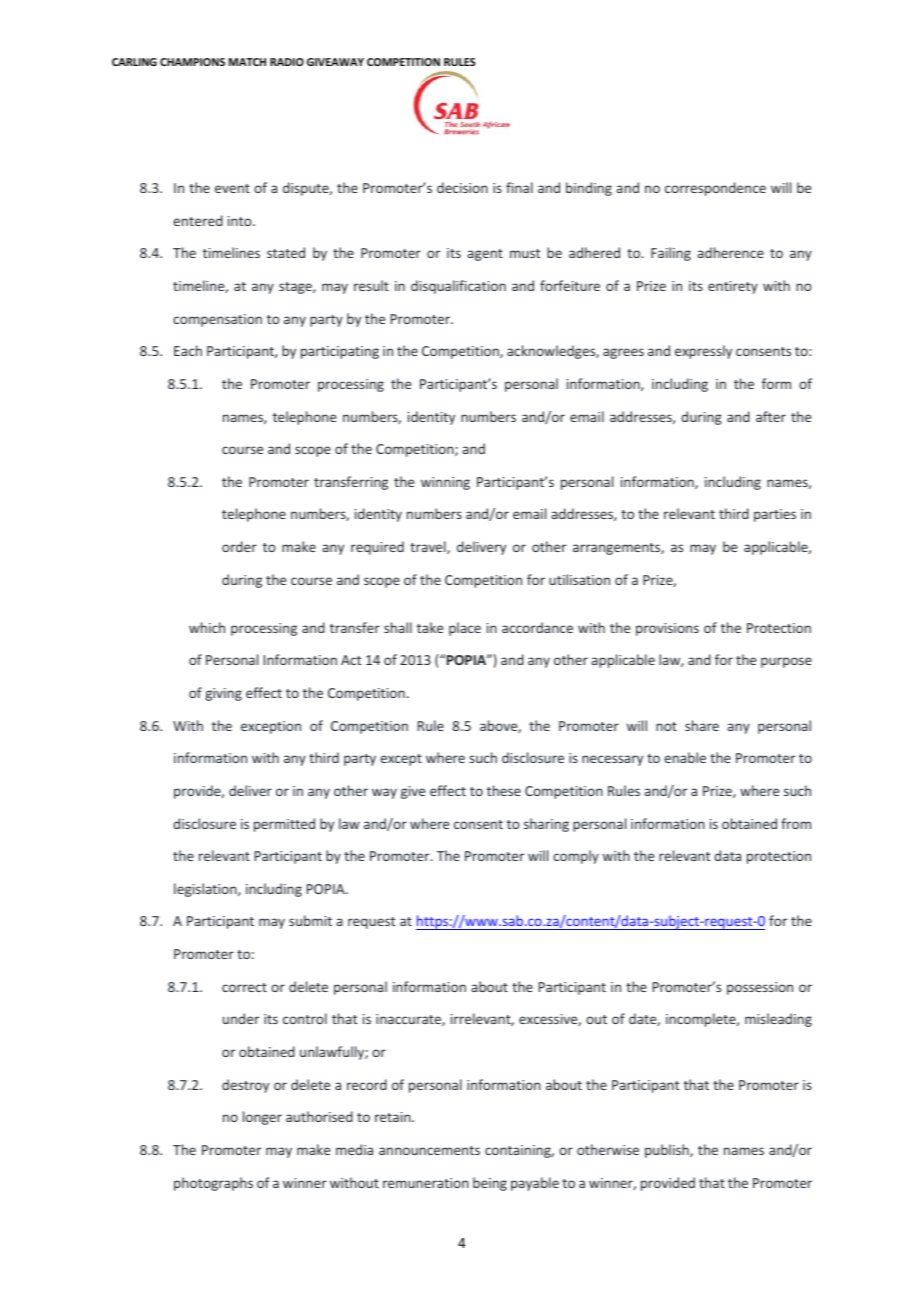 The image size is (924, 1308). What do you see at coordinates (458, 287) in the screenshot?
I see `disqualification` at bounding box center [458, 287].
